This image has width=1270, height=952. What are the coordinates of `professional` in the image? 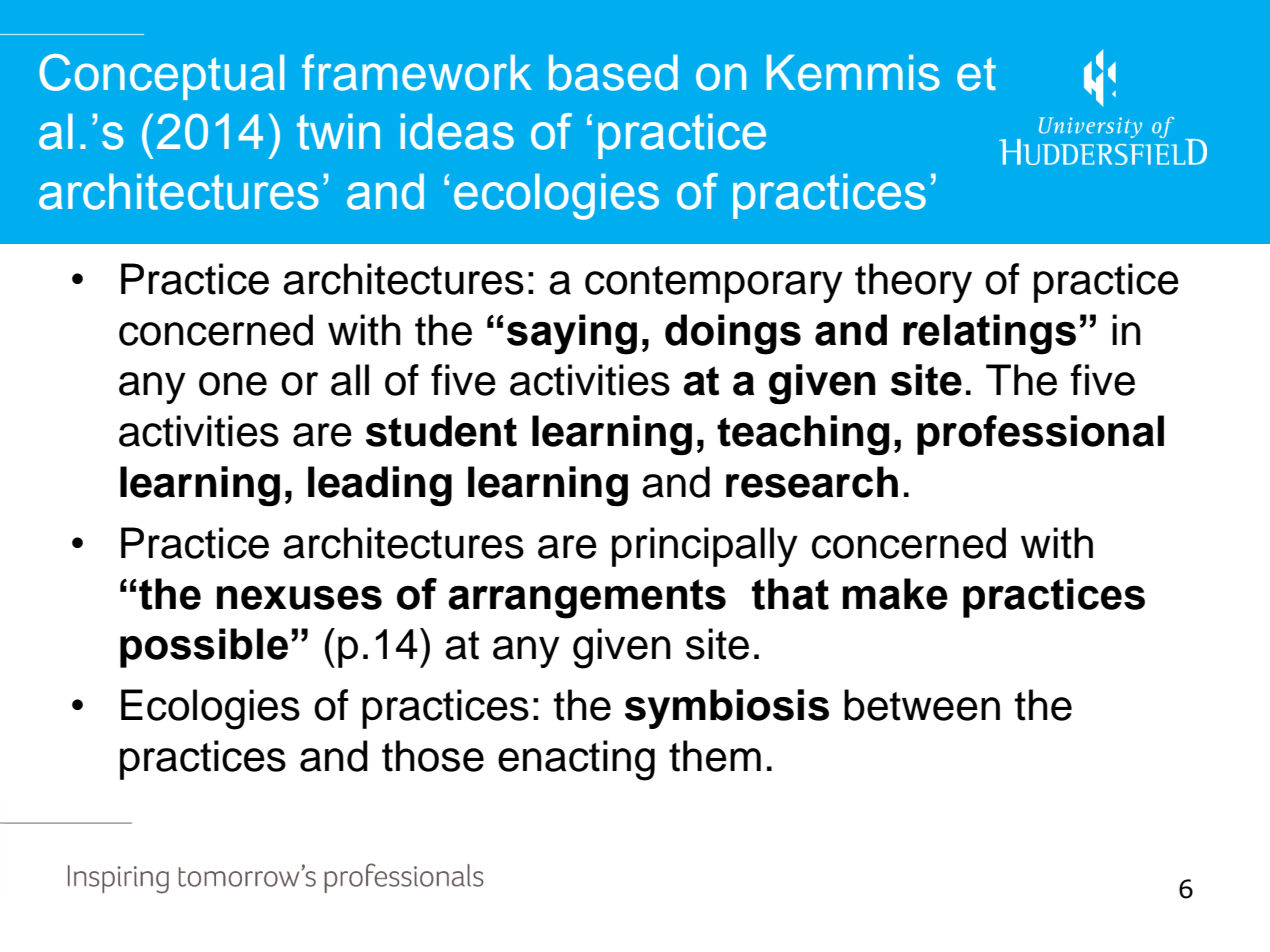 It's located at (1040, 435).
